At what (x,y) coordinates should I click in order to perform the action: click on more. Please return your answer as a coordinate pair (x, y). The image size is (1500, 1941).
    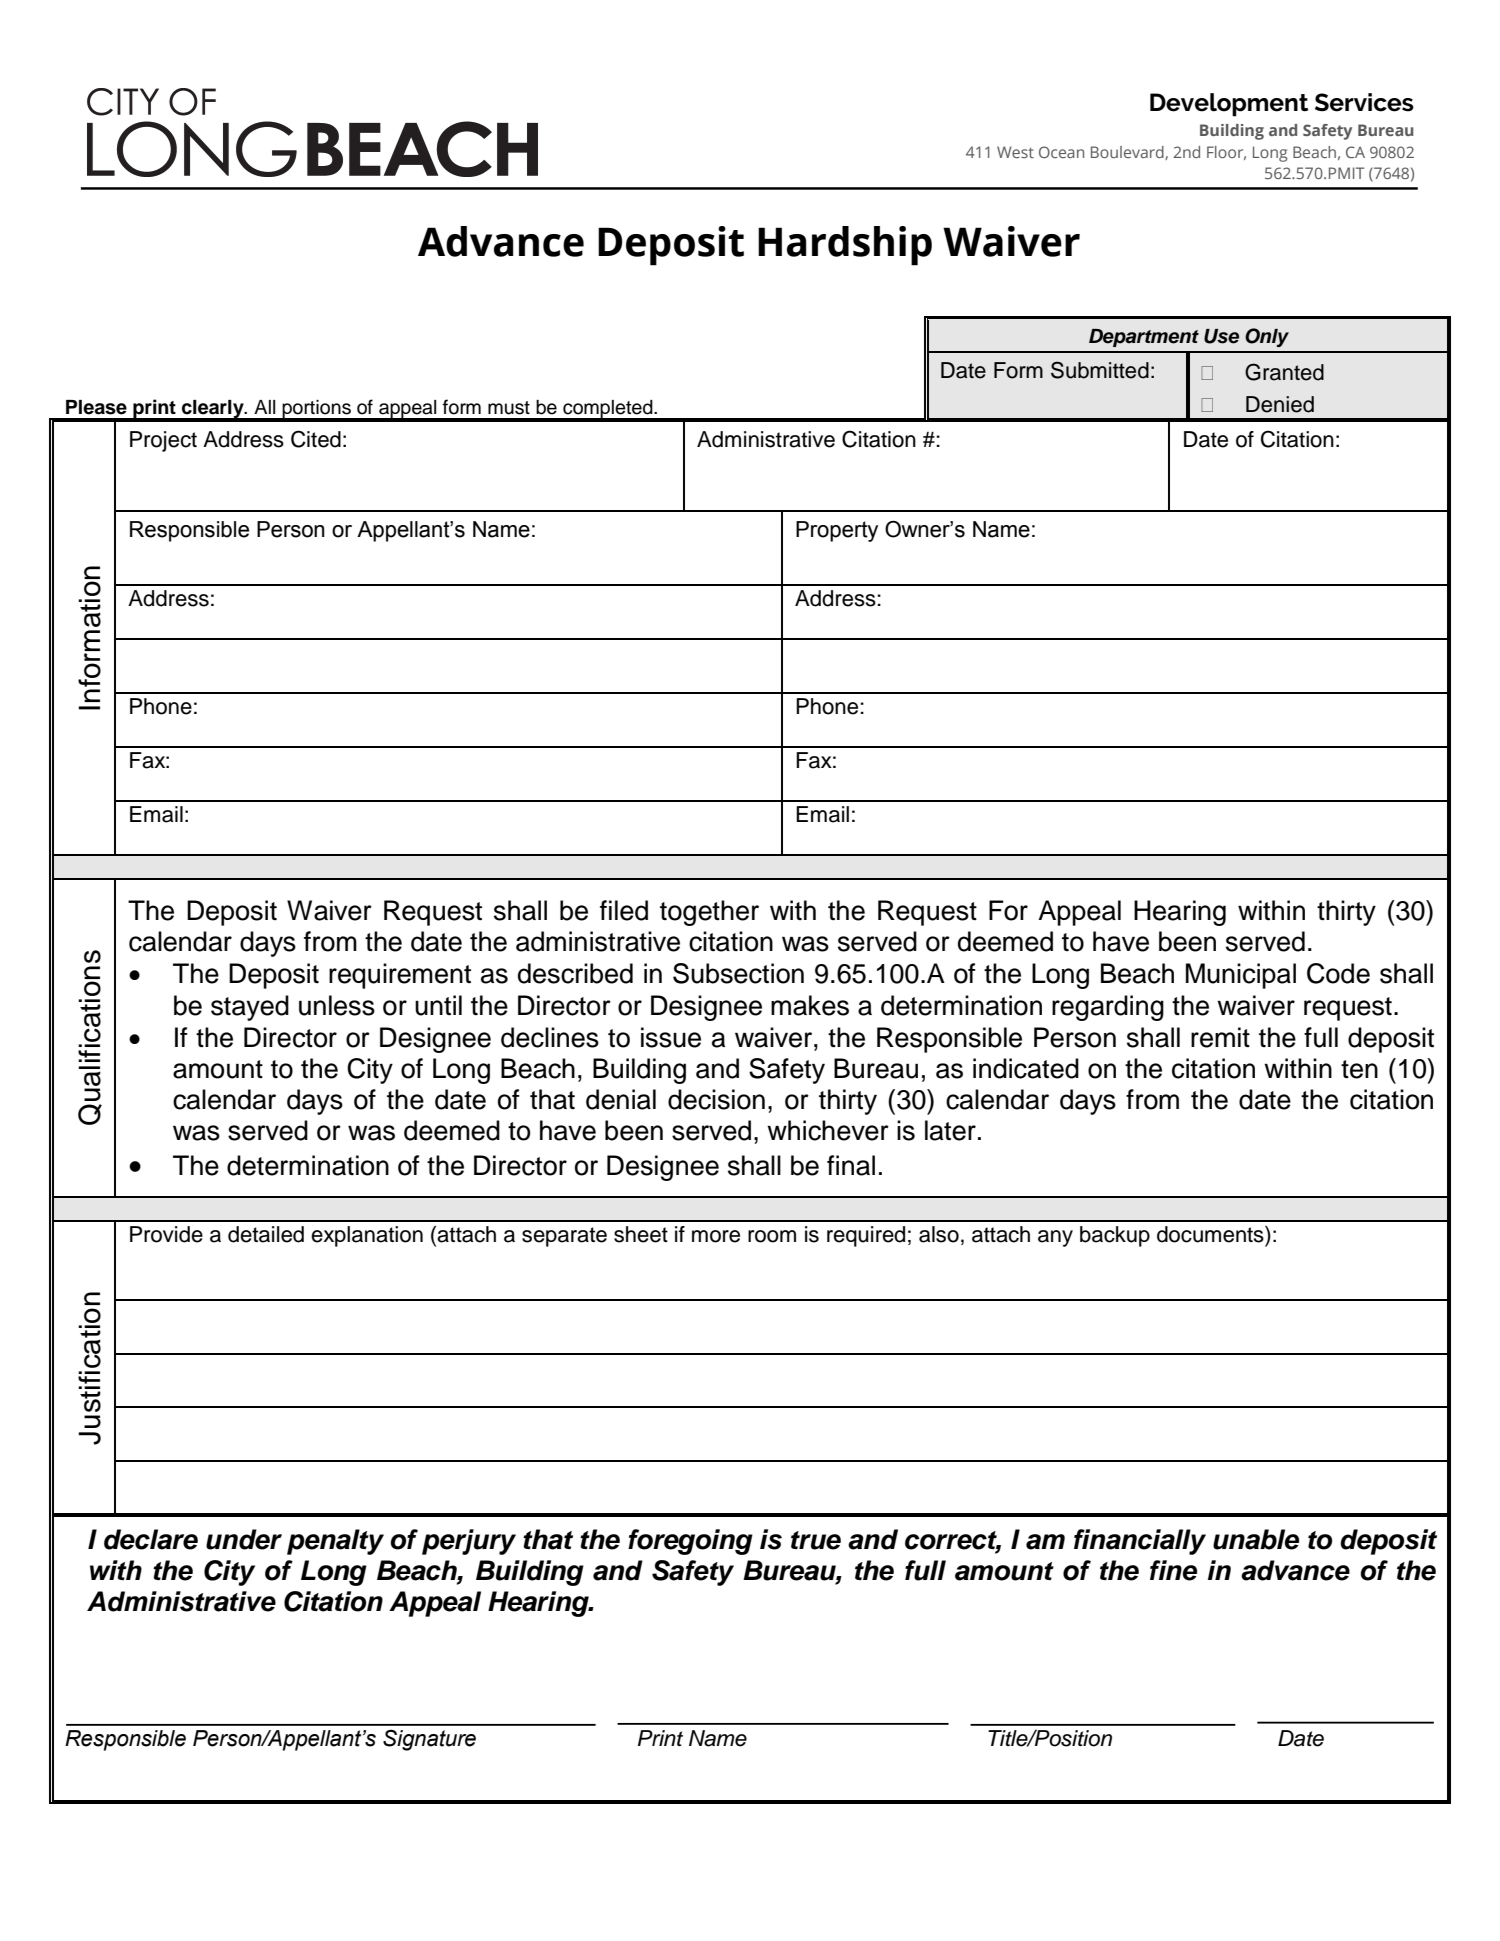
    Looking at the image, I should click on (716, 1236).
